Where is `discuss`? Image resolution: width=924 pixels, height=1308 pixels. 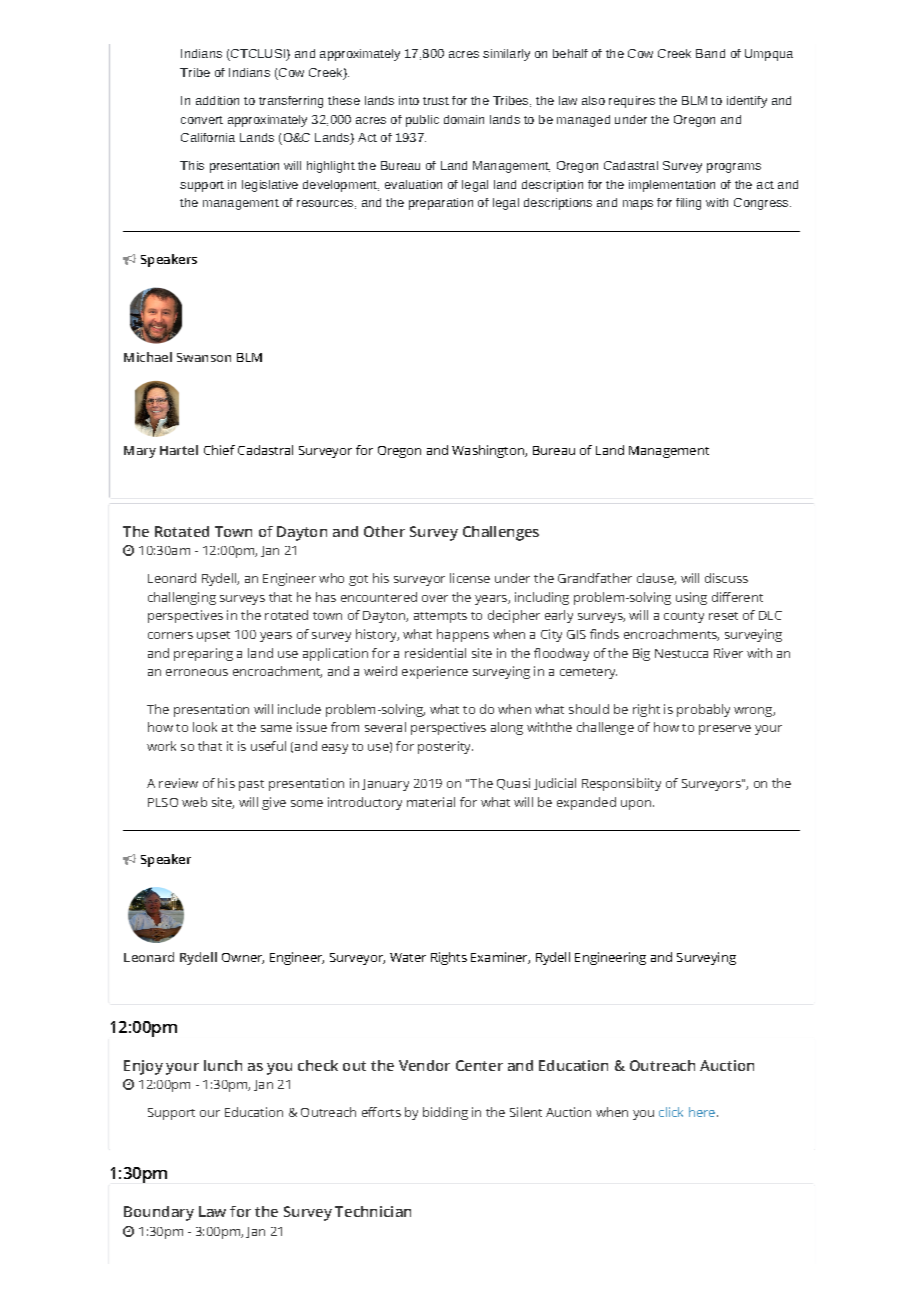 discuss is located at coordinates (726, 578).
